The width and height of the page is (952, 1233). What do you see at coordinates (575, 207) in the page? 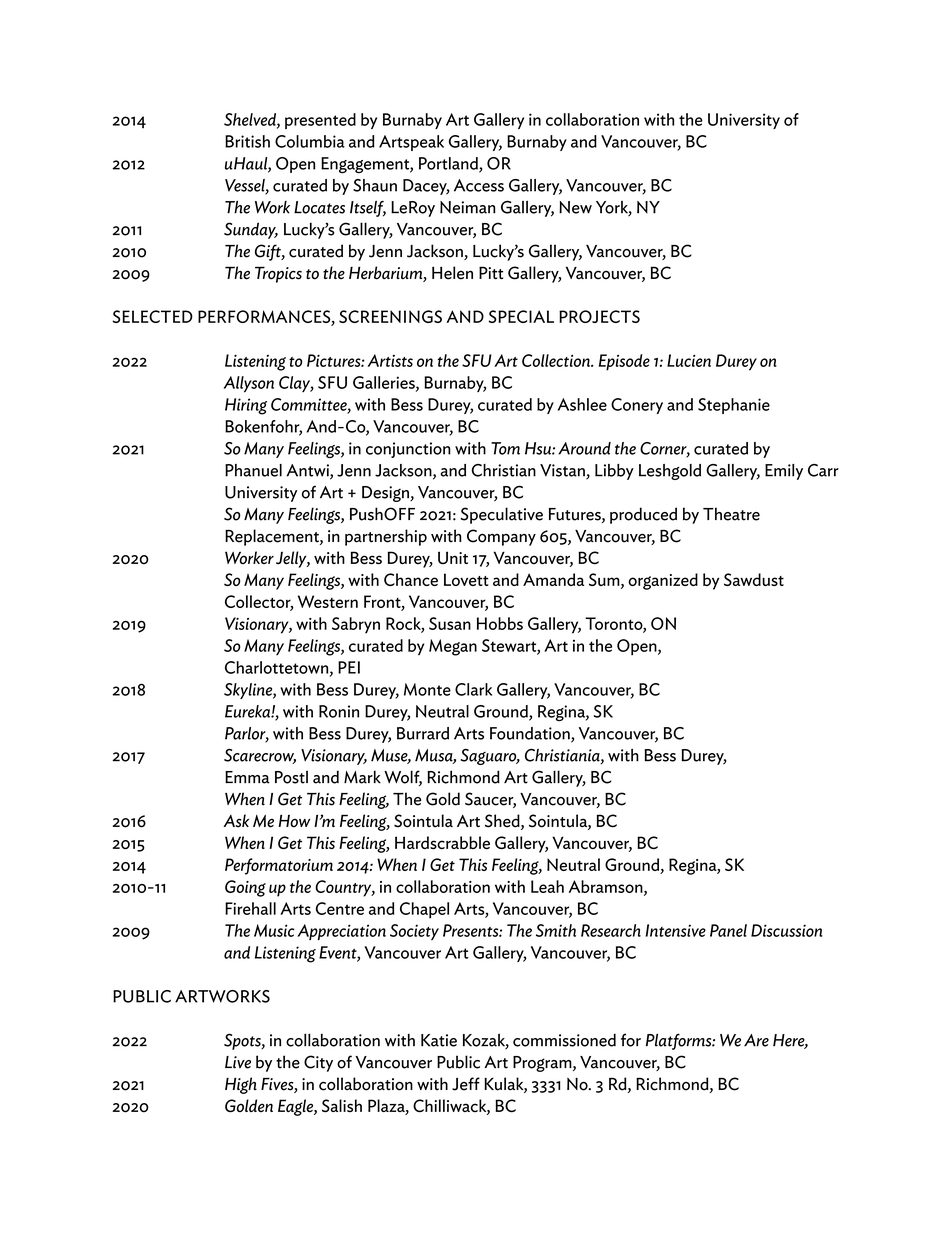
I see `New` at bounding box center [575, 207].
